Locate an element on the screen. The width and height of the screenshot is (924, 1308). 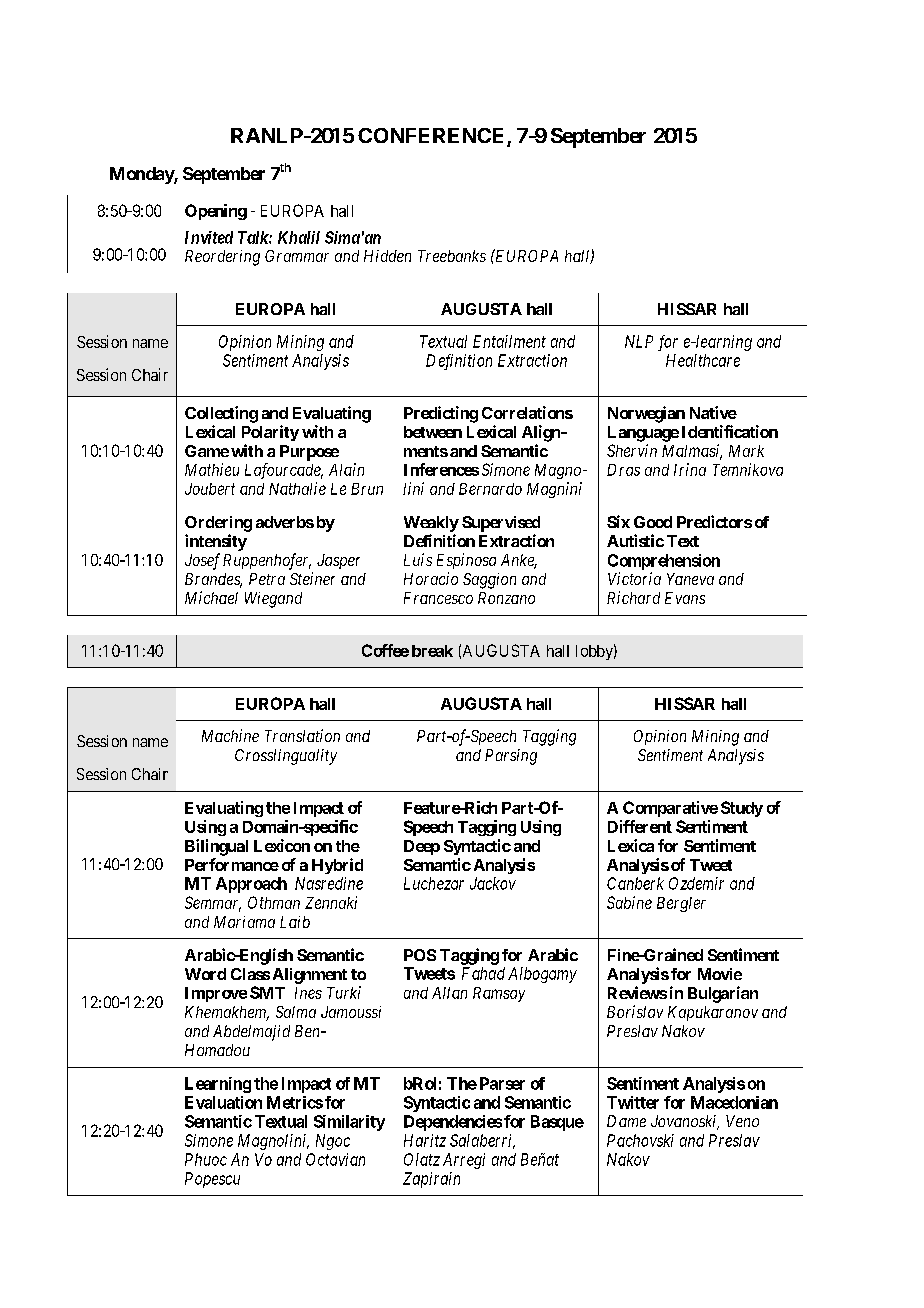
CONFERENCE is located at coordinates (433, 137).
